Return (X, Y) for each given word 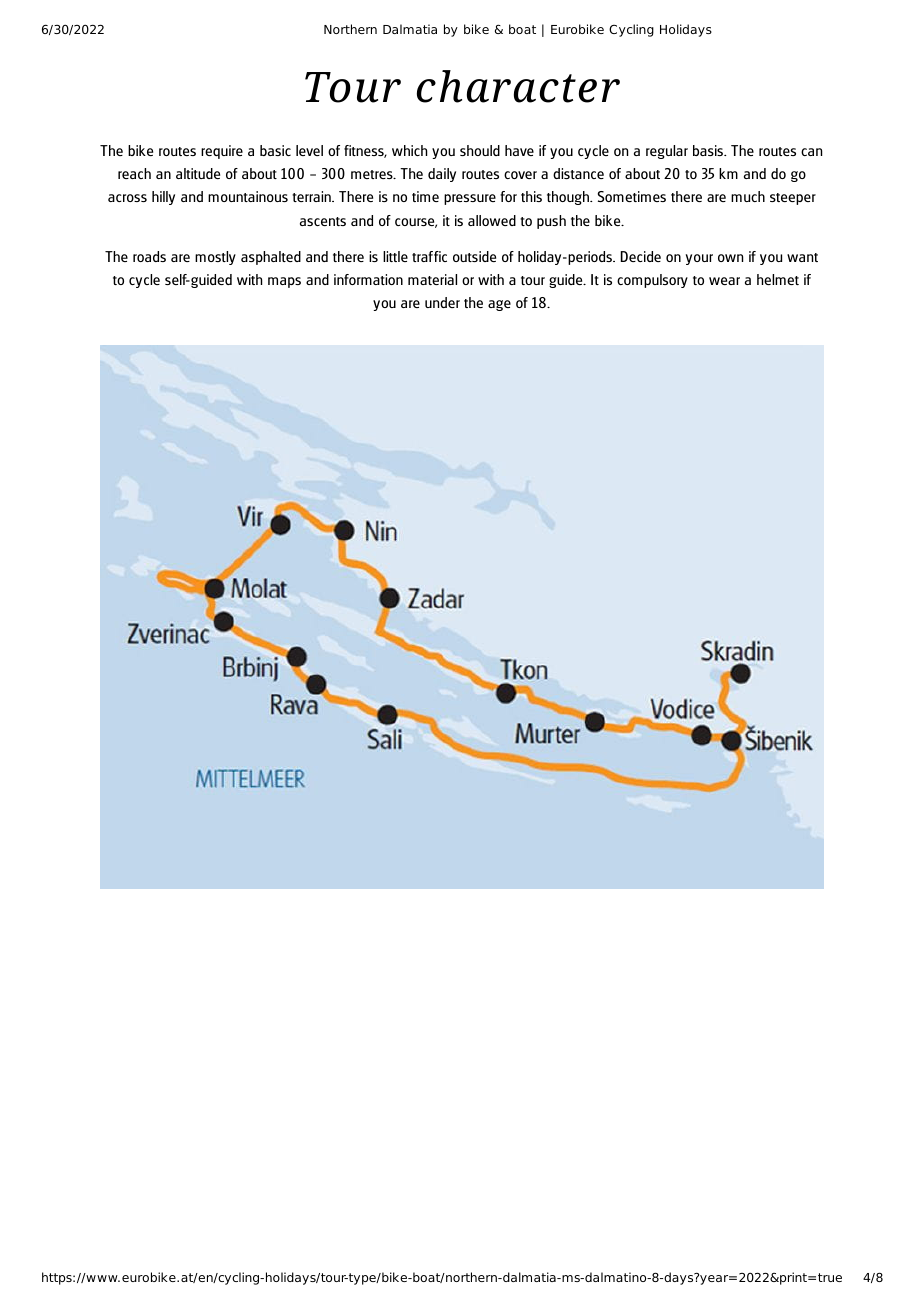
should (480, 150)
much (748, 196)
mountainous (248, 196)
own (730, 258)
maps (284, 282)
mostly (215, 258)
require (222, 152)
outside (474, 256)
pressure (470, 199)
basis (709, 150)
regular (667, 152)
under (442, 302)
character (518, 86)
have (519, 150)
